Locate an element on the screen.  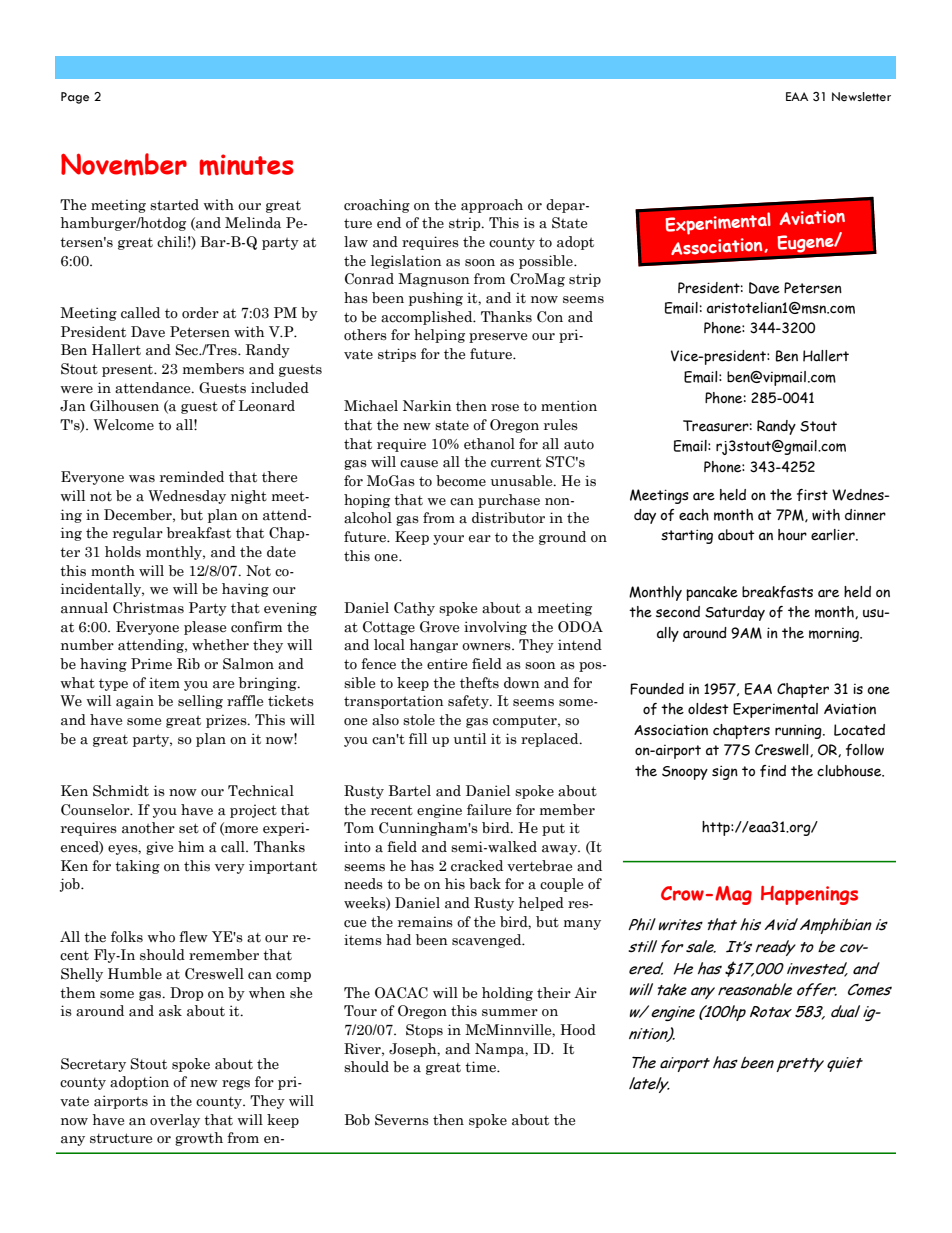
approach is located at coordinates (492, 206).
